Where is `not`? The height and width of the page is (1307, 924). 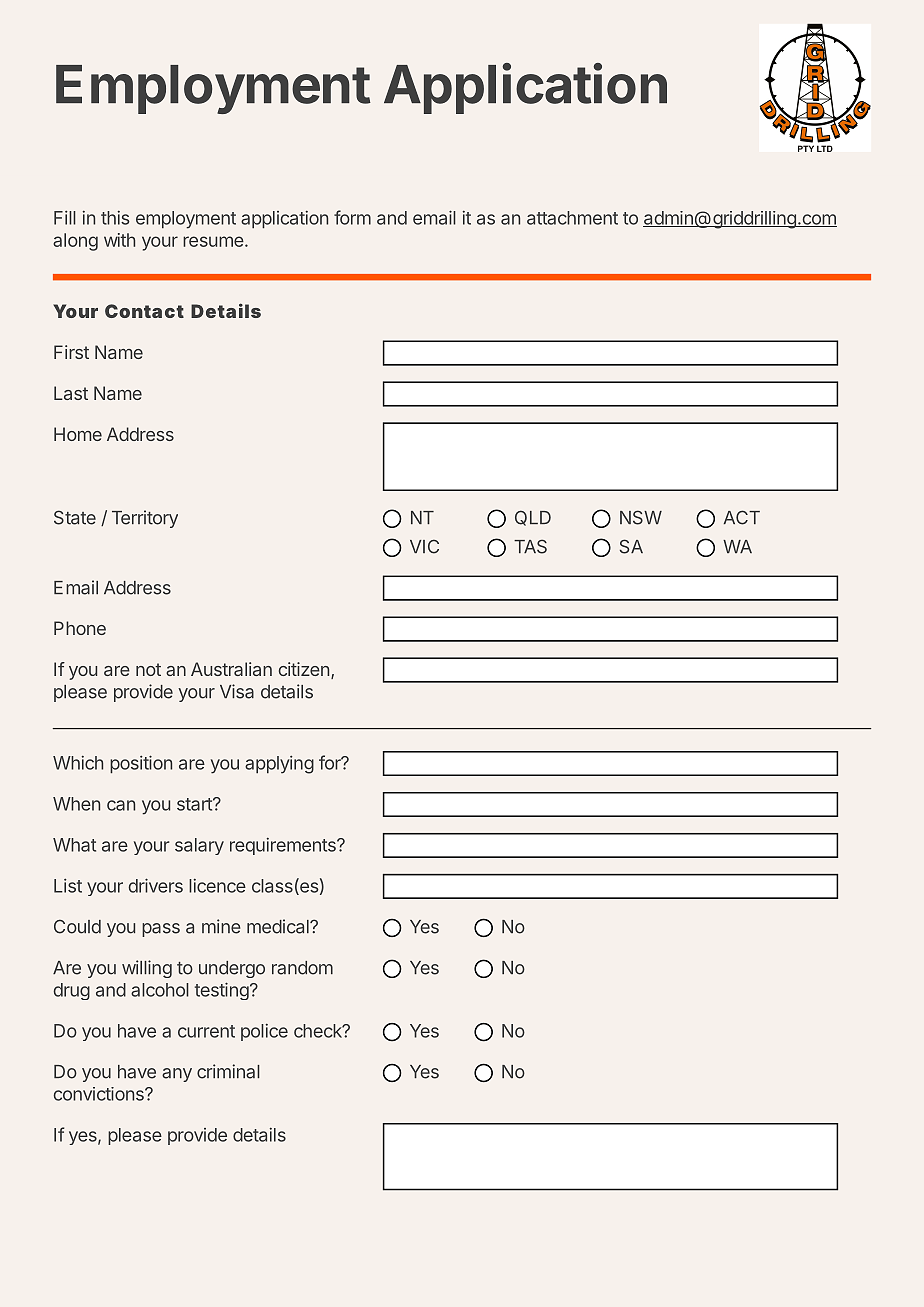
not is located at coordinates (148, 669).
